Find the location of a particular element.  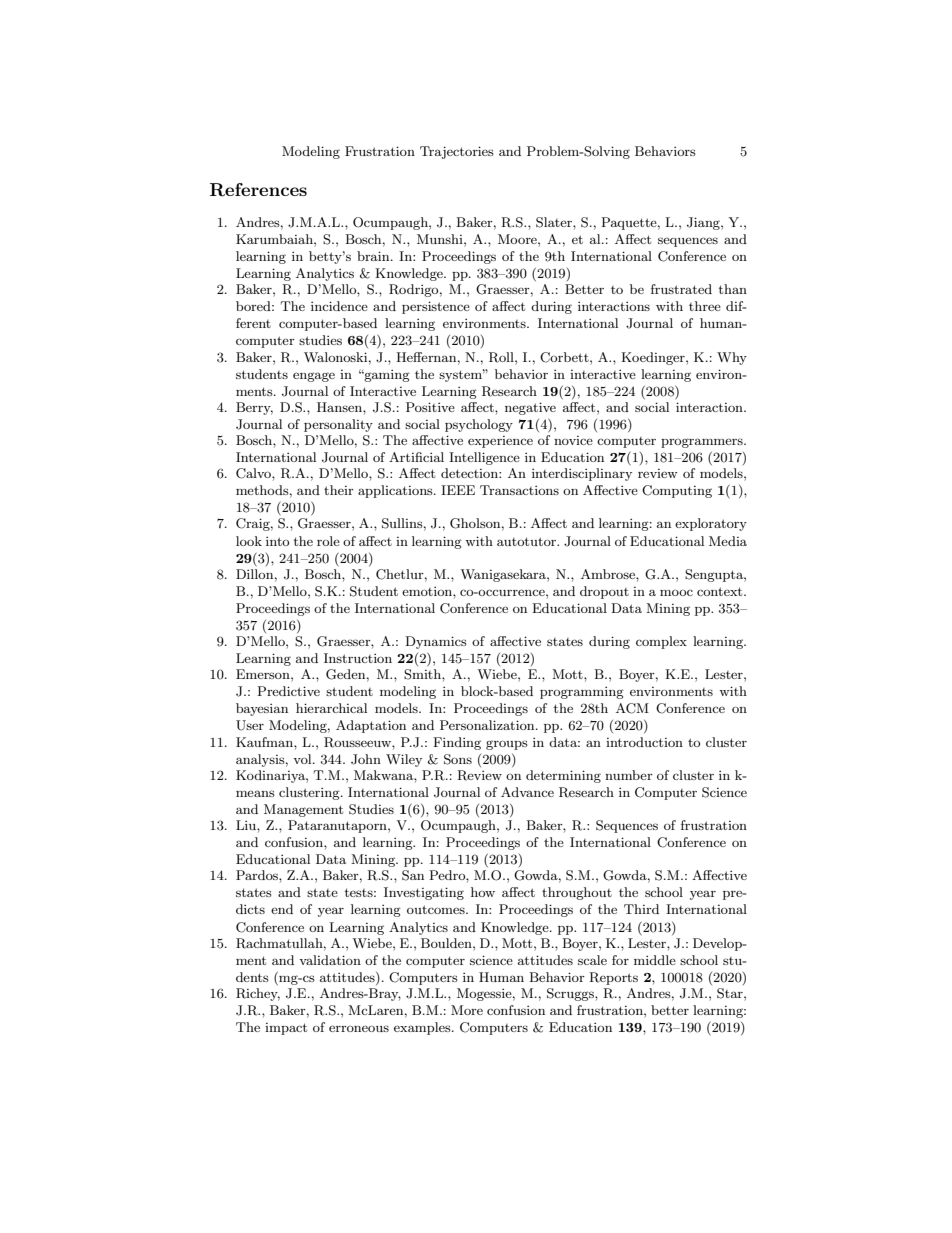

hierarchical is located at coordinates (331, 708).
